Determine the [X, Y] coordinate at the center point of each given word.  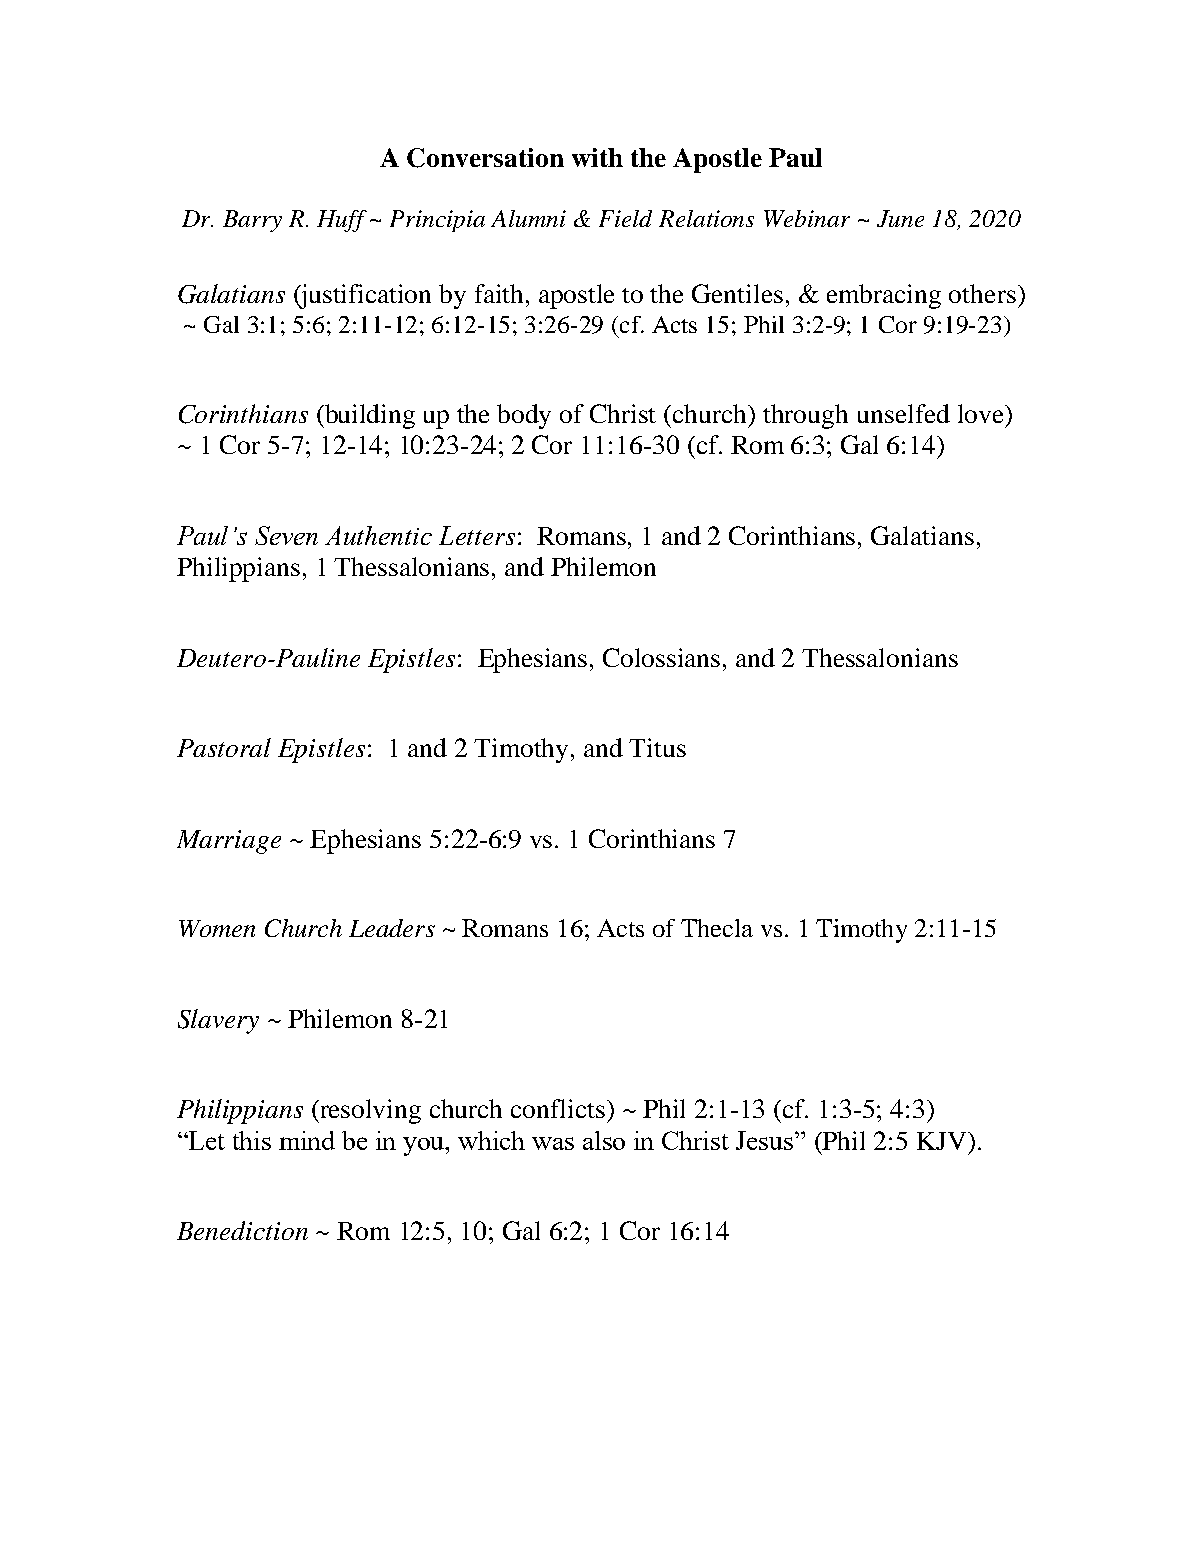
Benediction [242, 1230]
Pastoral [224, 747]
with [597, 157]
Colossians [661, 657]
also [604, 1140]
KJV [943, 1141]
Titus [657, 747]
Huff [342, 221]
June [900, 218]
